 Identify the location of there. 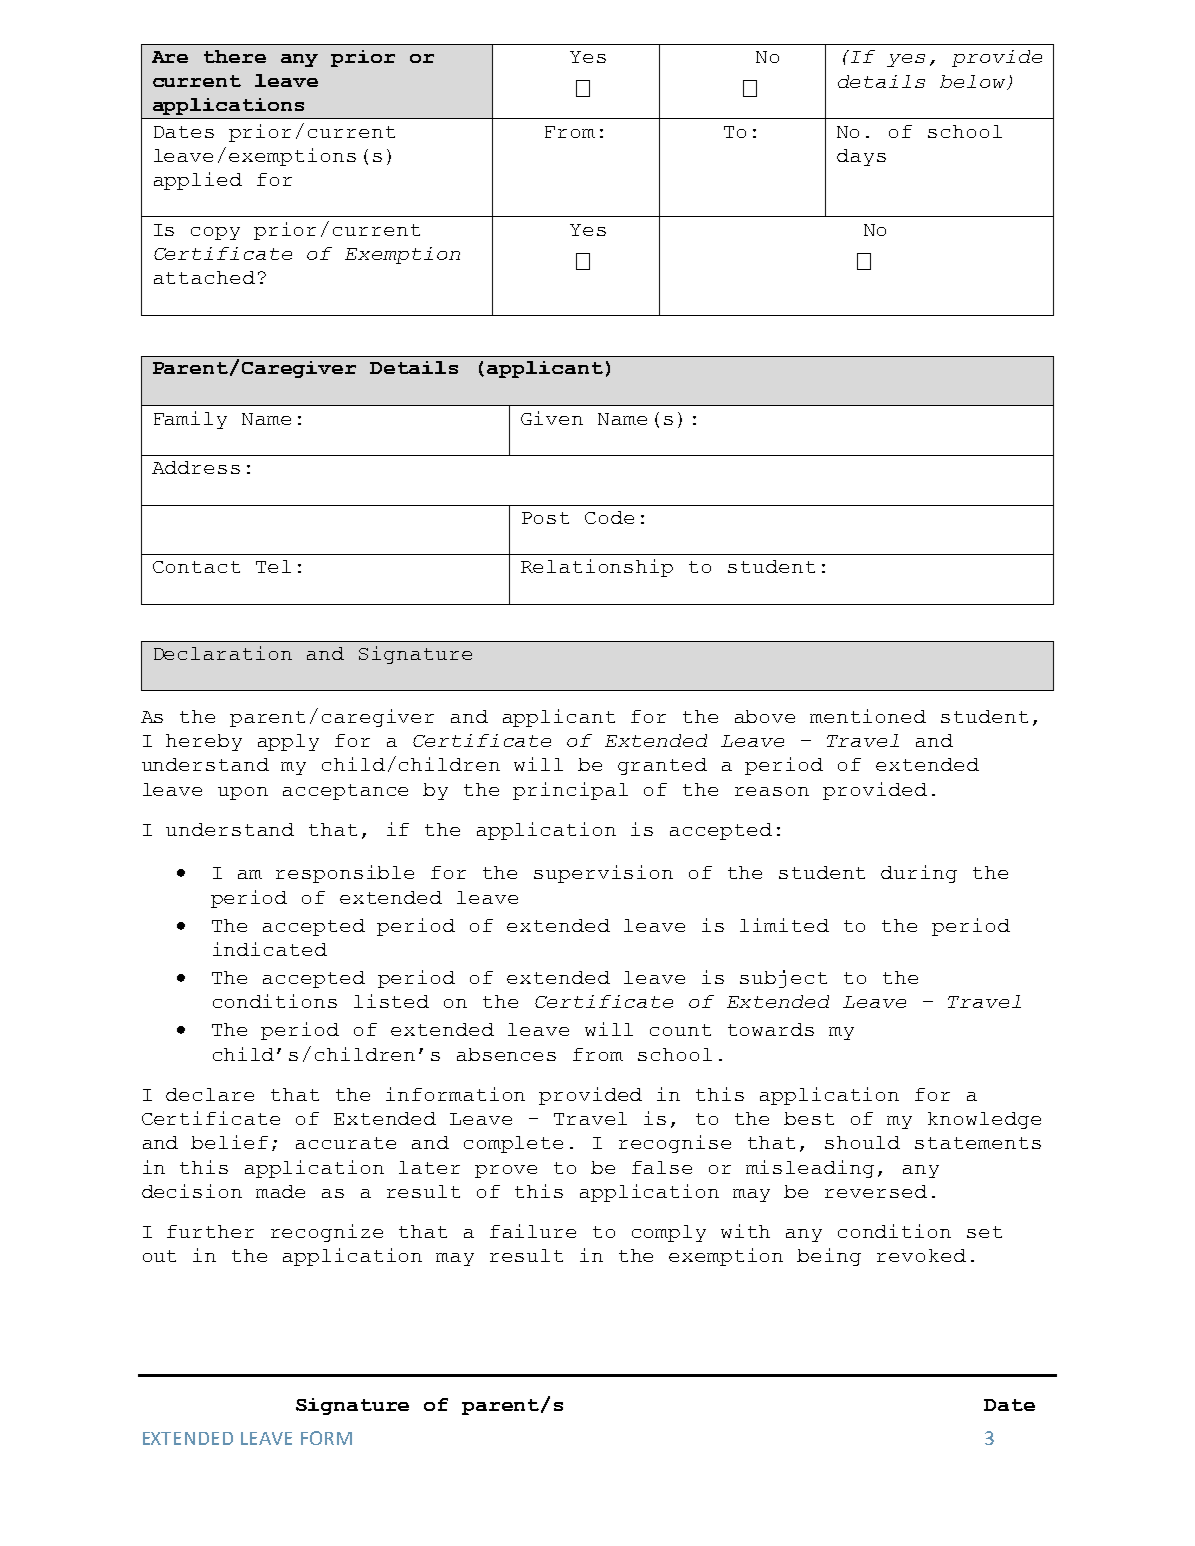
(235, 56).
